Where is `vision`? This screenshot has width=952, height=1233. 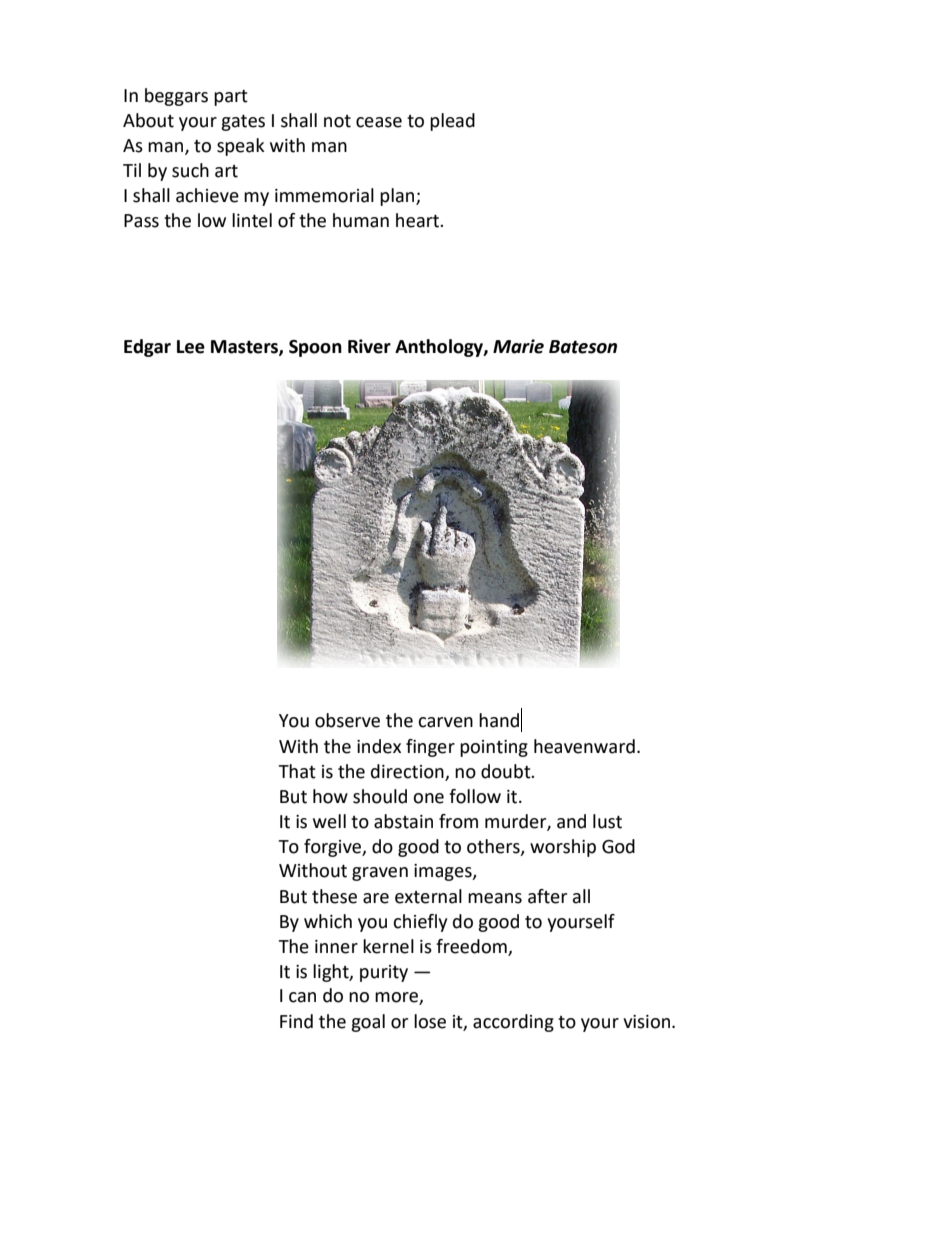 vision is located at coordinates (646, 1022).
